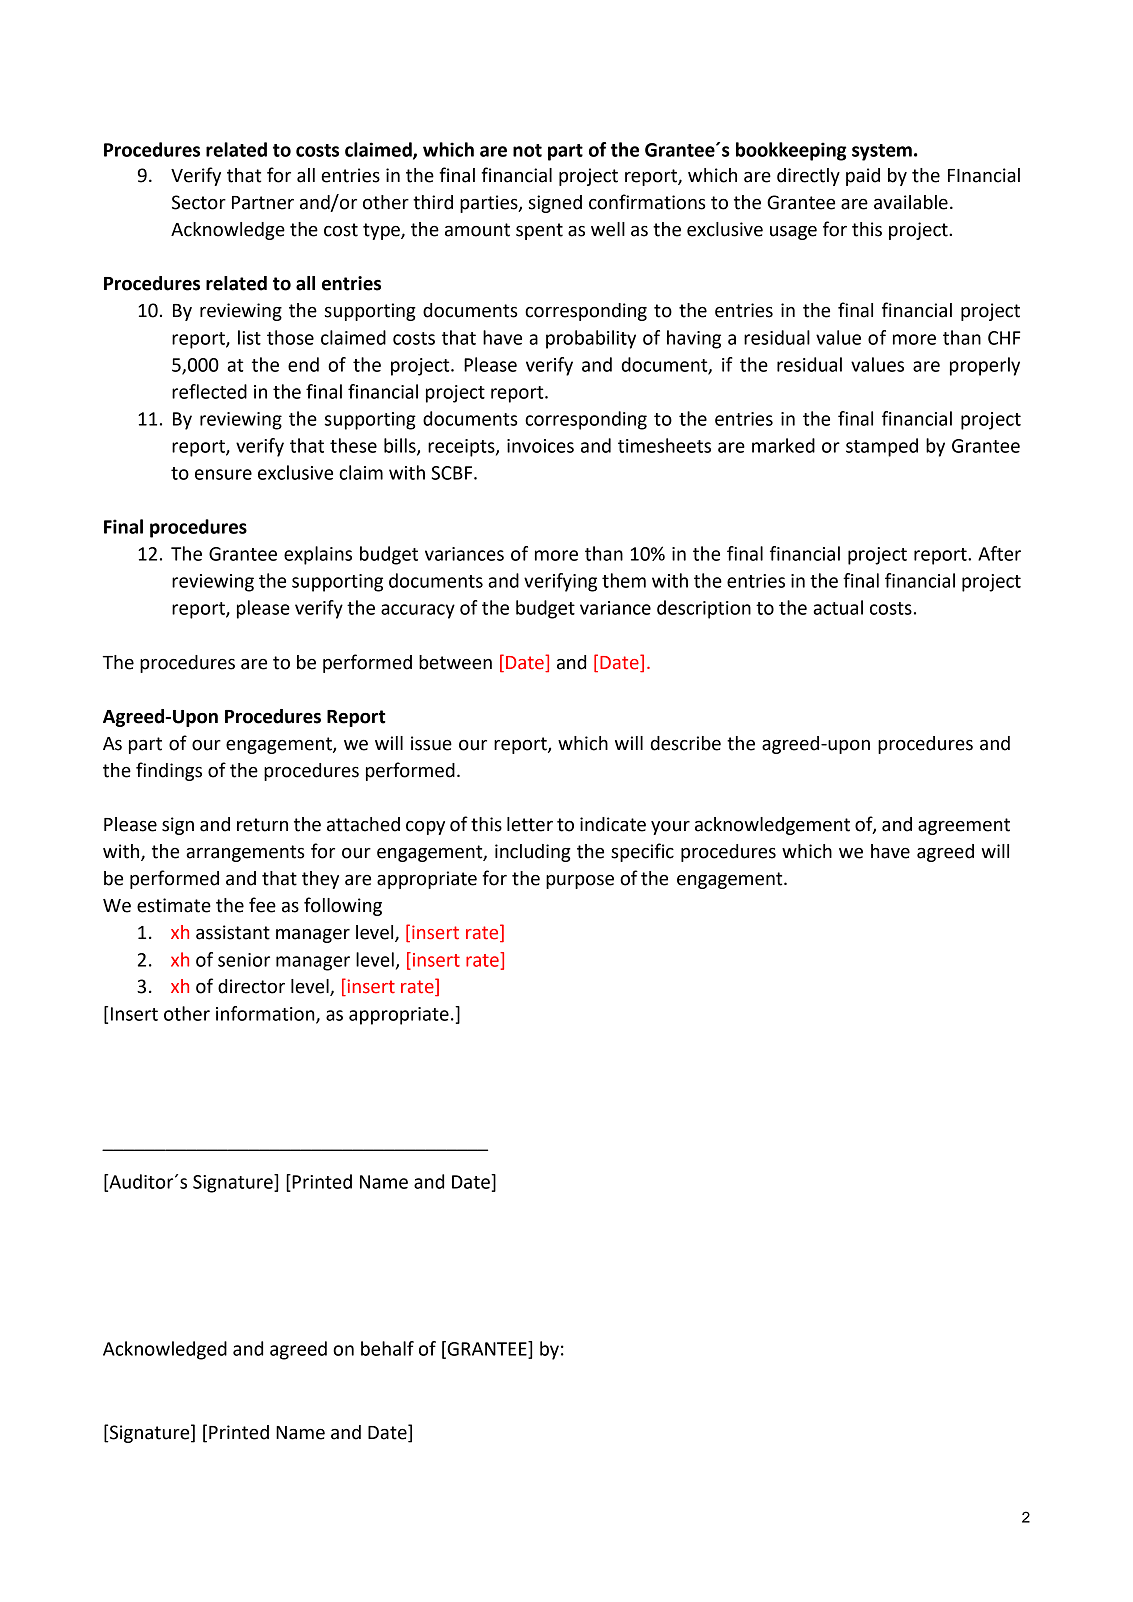 This document has height=1602, width=1133. Describe the element at coordinates (608, 229) in the document. I see `well` at that location.
